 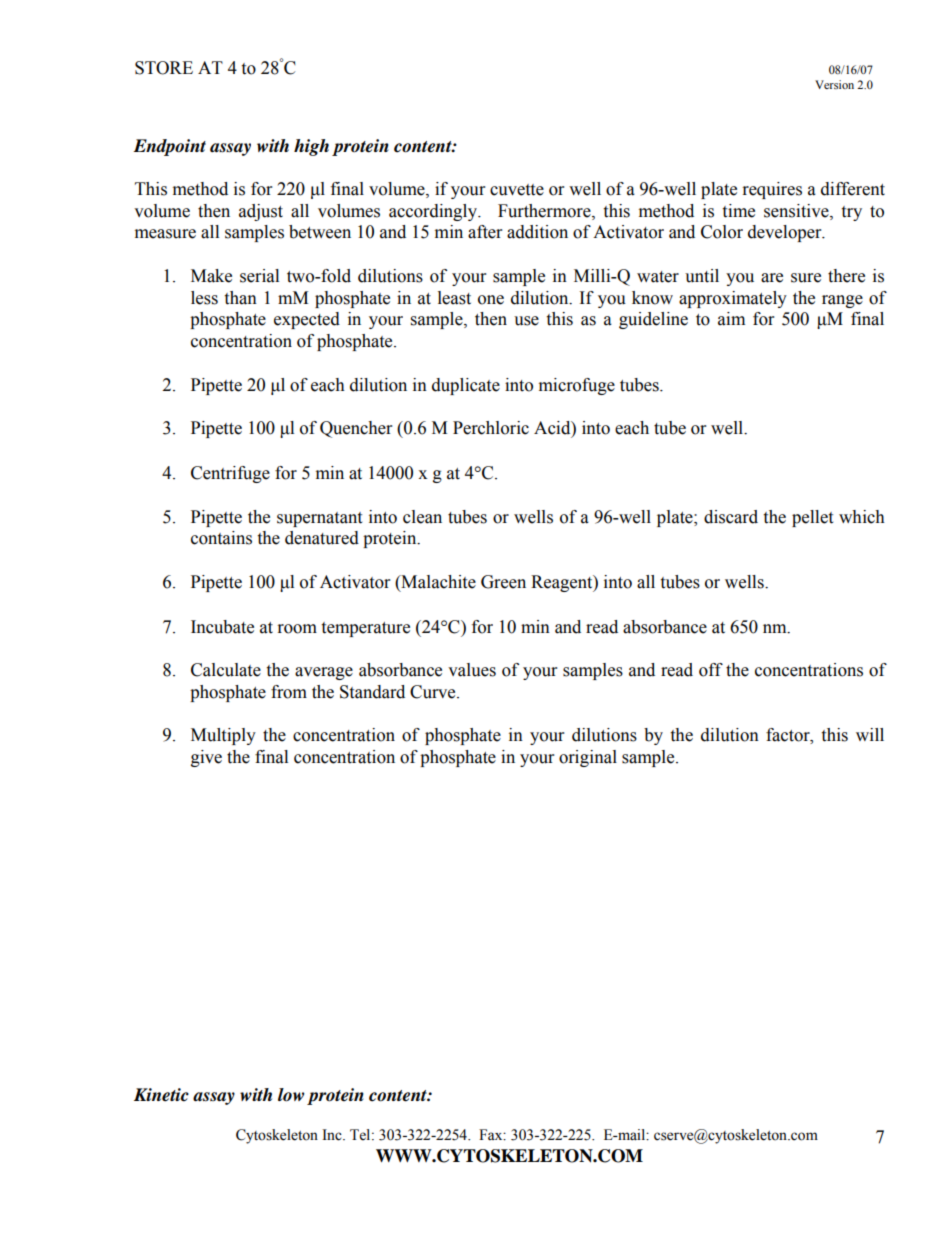 I want to click on off, so click(x=711, y=670).
